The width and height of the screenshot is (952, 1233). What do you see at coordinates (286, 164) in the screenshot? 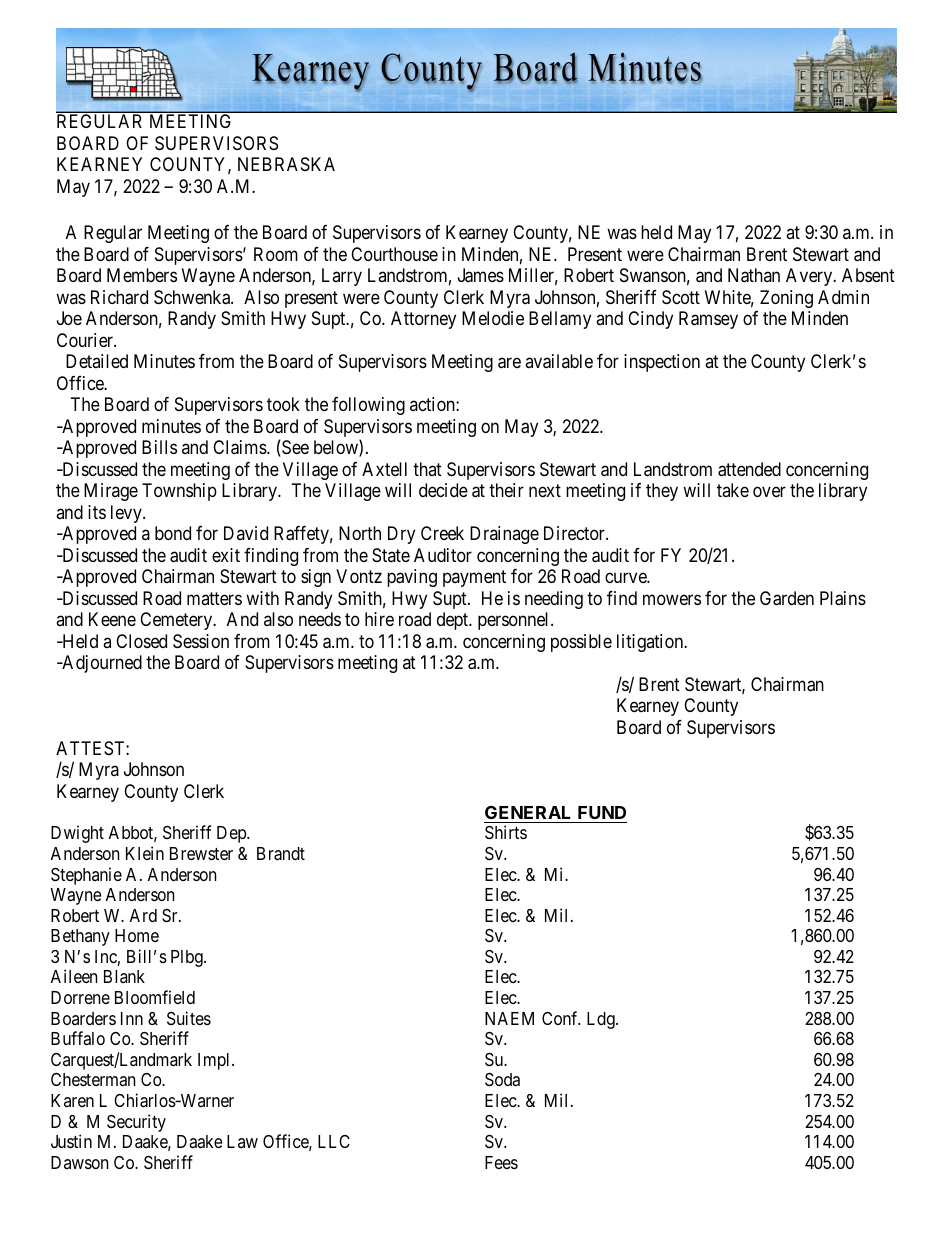
I see `NEBRASKA` at bounding box center [286, 164].
